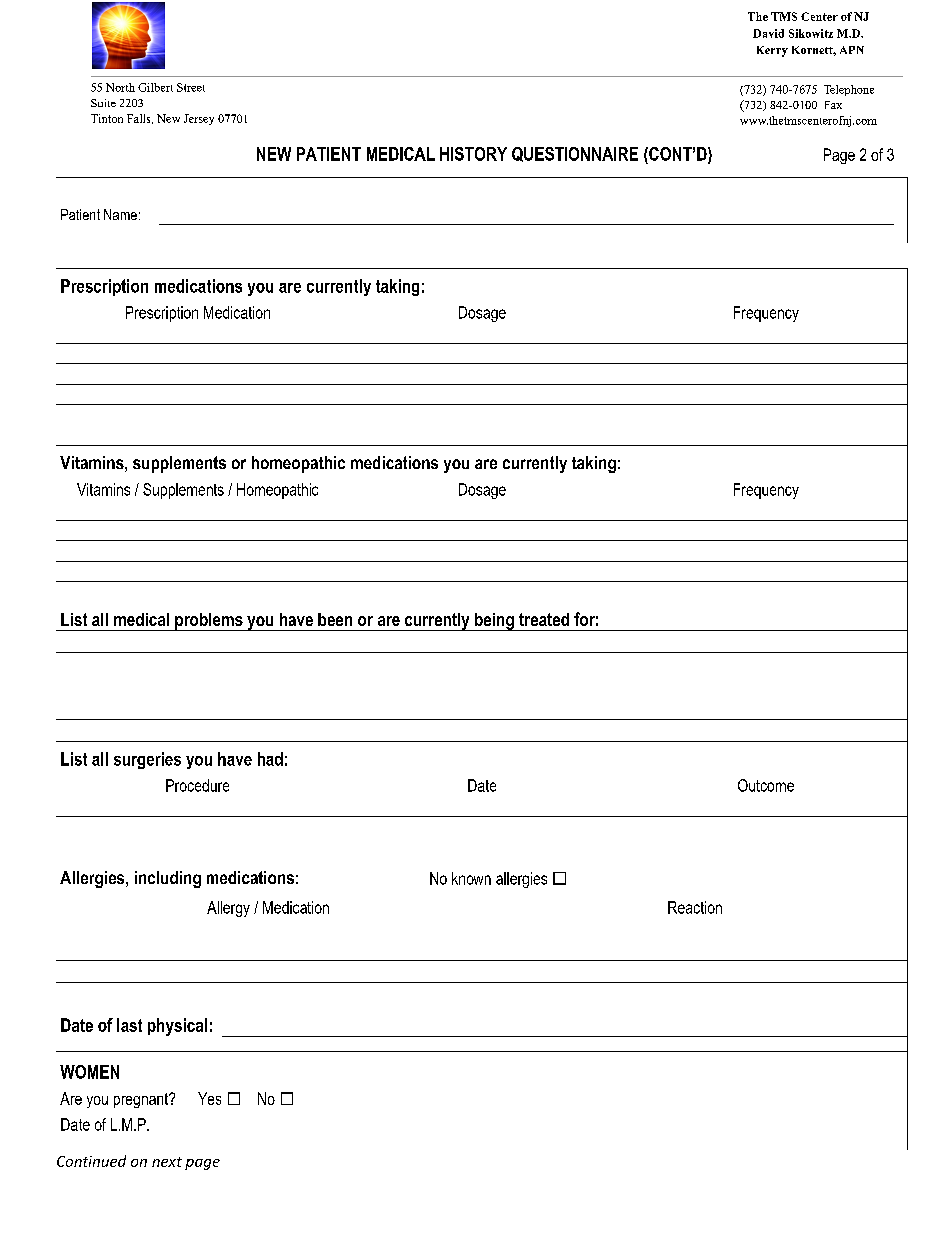 This screenshot has height=1233, width=952. What do you see at coordinates (191, 87) in the screenshot?
I see `Street` at bounding box center [191, 87].
